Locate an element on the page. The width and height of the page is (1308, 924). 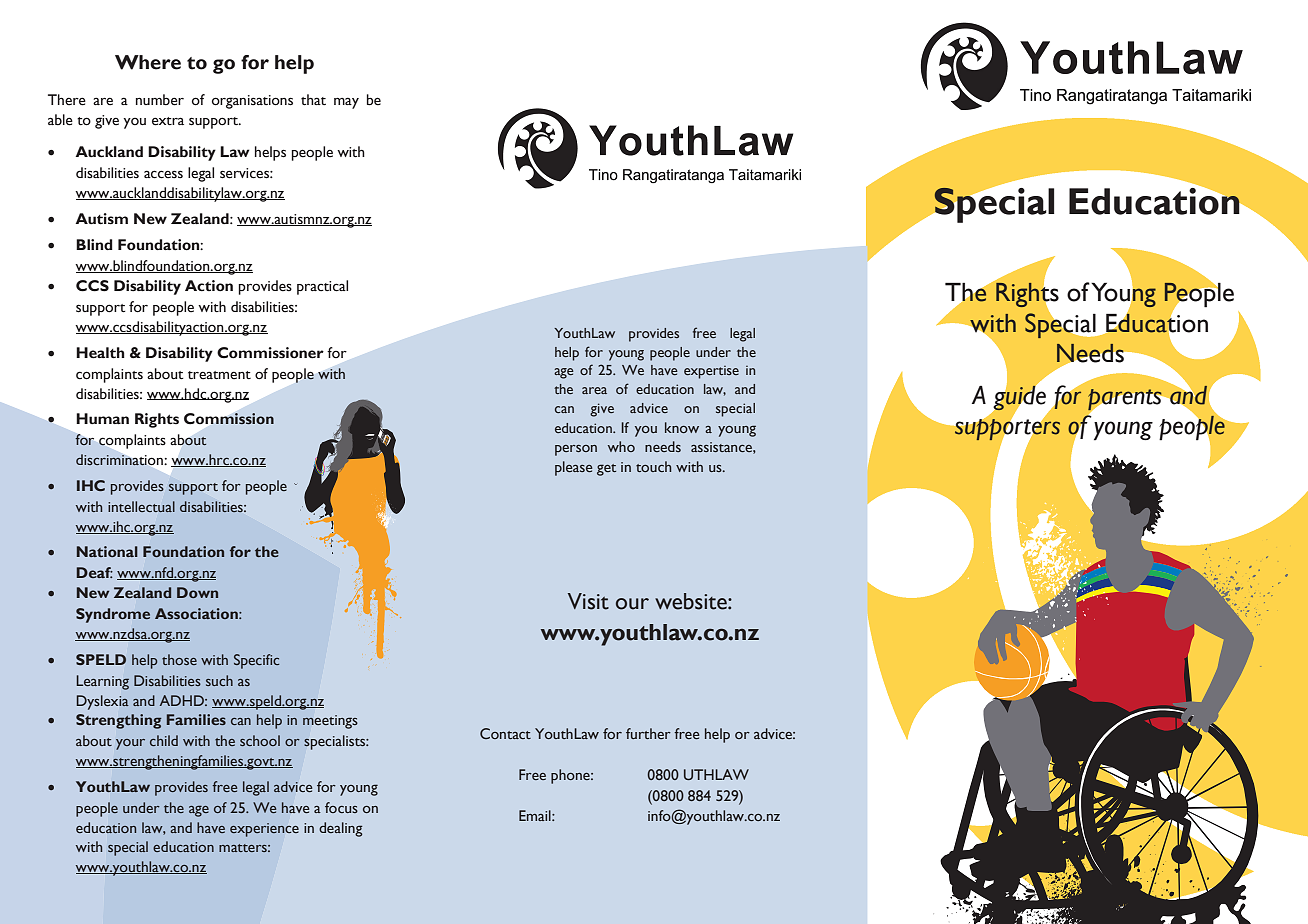
Down is located at coordinates (197, 592).
